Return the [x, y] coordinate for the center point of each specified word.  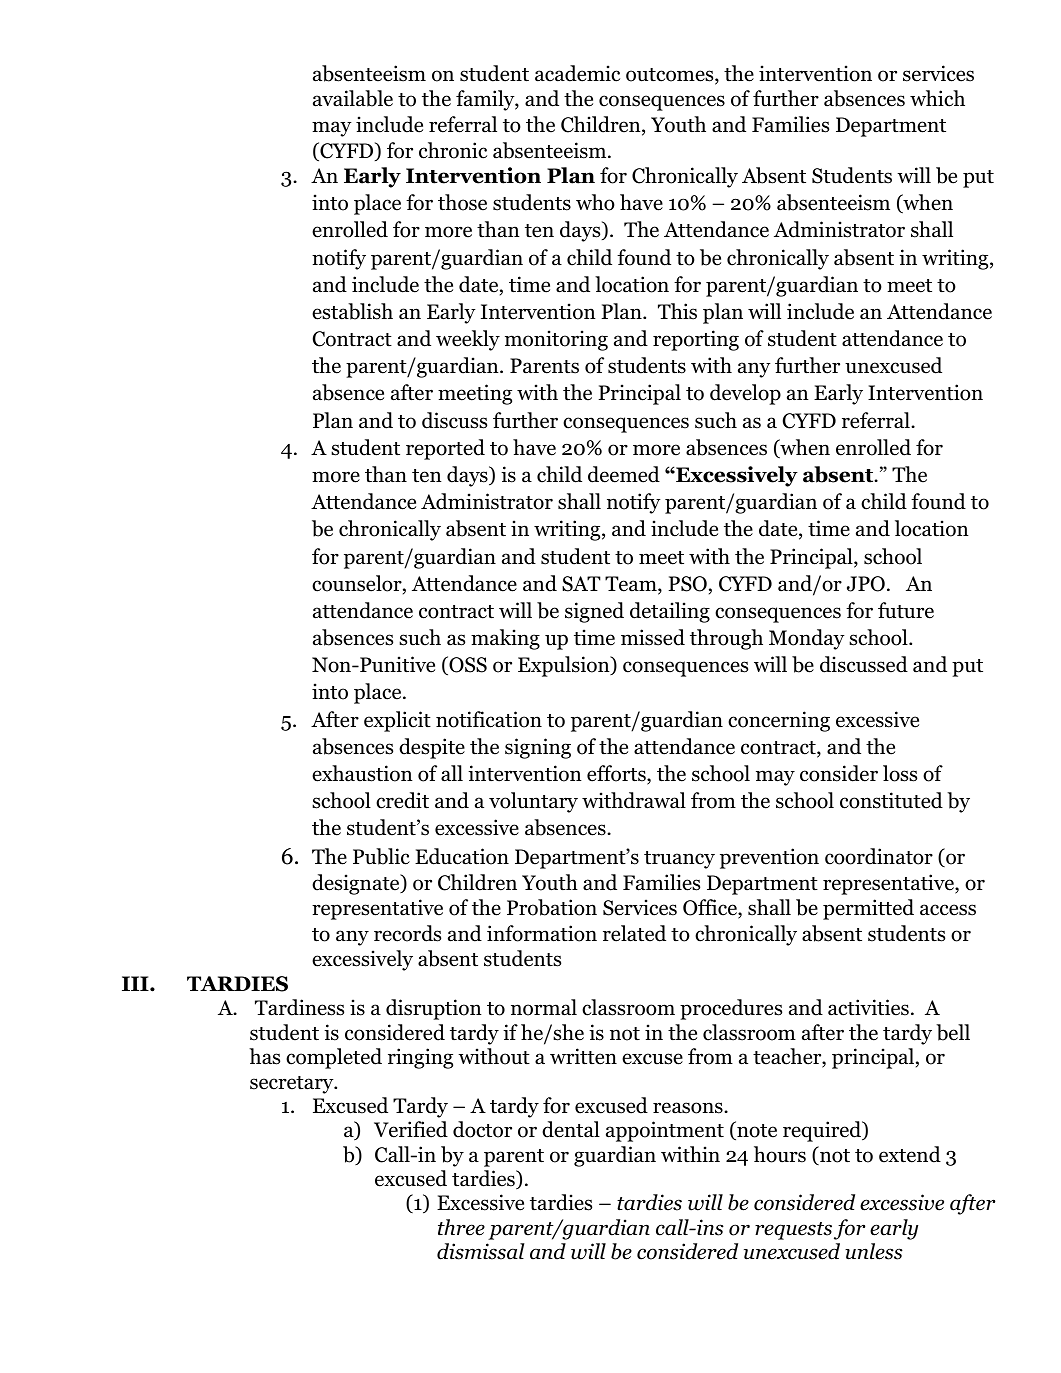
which [937, 98]
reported [445, 449]
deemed [624, 474]
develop [745, 394]
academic [577, 73]
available [353, 98]
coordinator [879, 856]
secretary [293, 1085]
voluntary [533, 802]
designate [357, 884]
